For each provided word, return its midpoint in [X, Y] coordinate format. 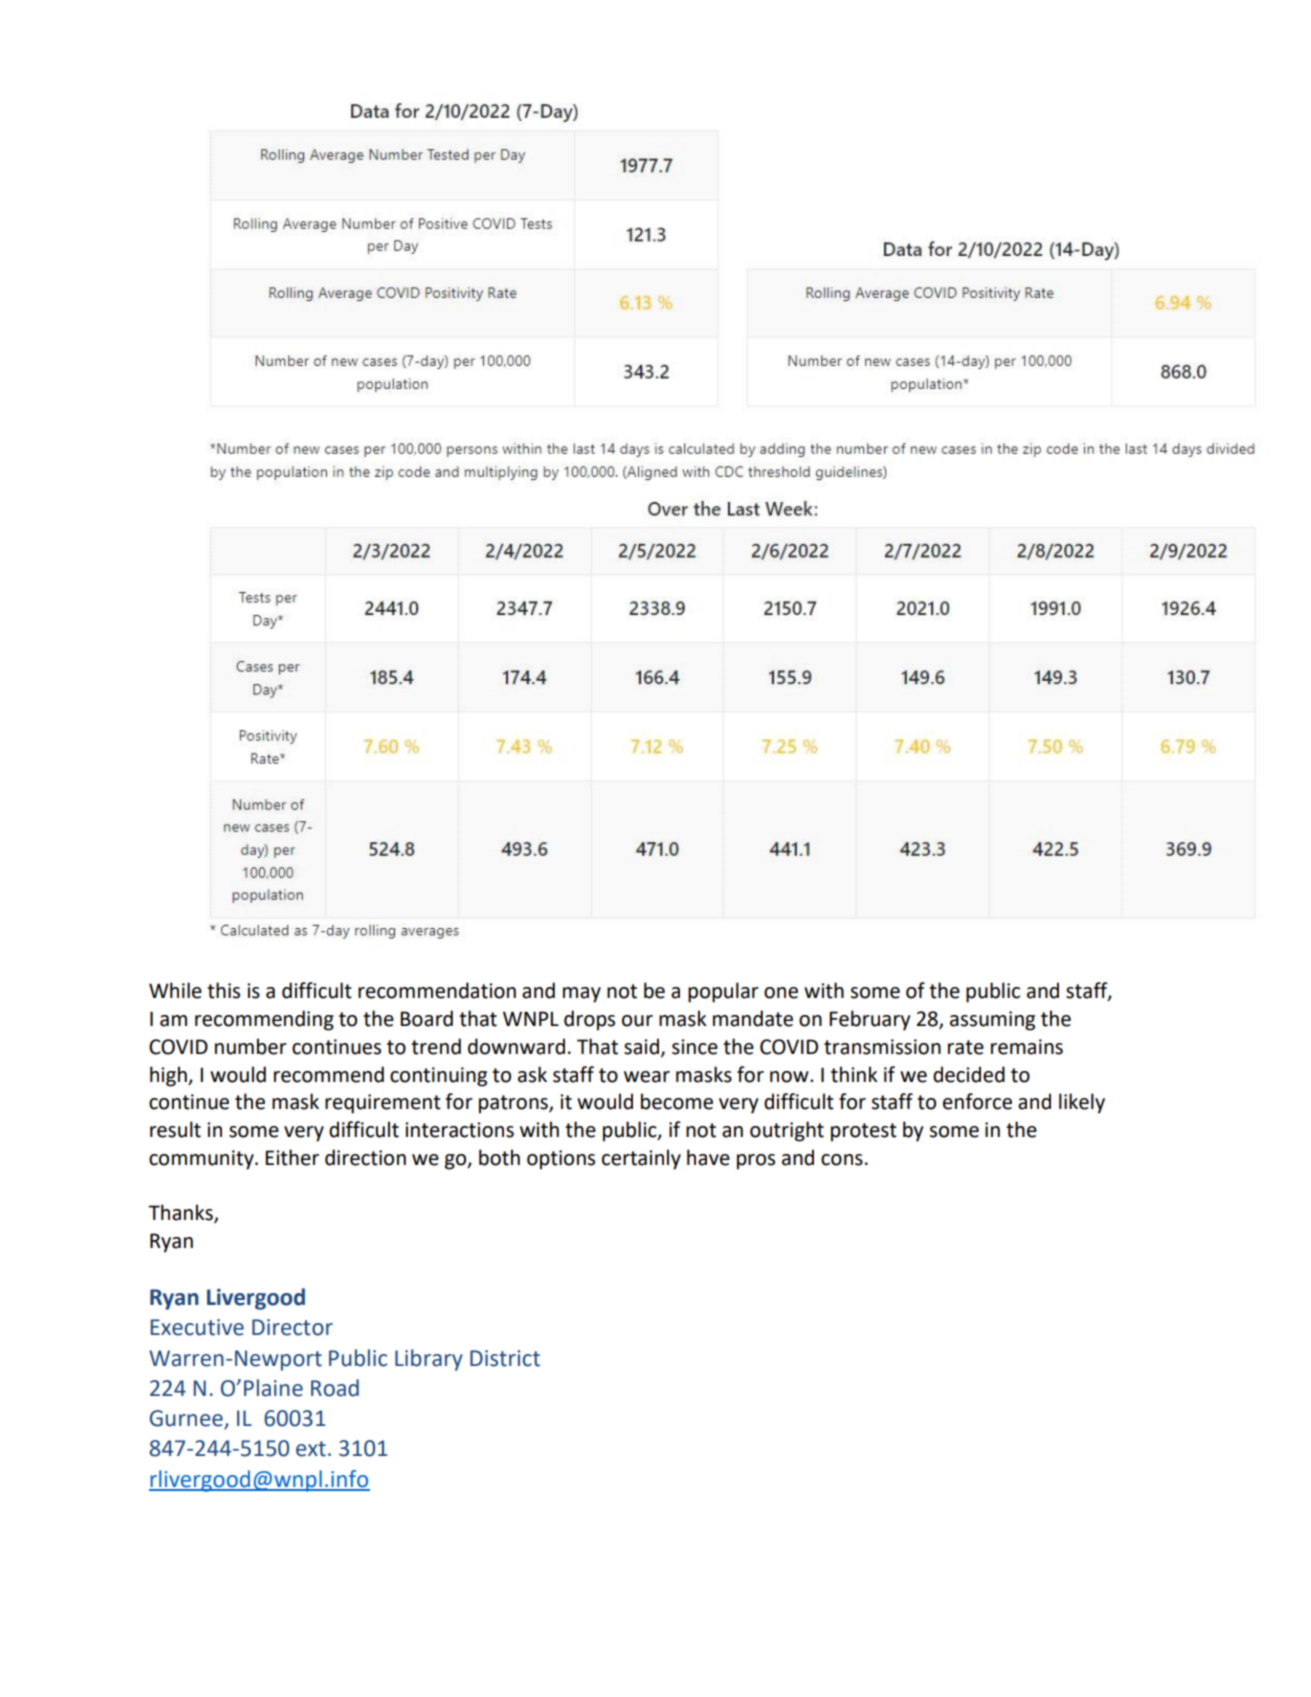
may [582, 995]
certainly [641, 1159]
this [223, 990]
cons [842, 1160]
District [505, 1358]
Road [335, 1388]
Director [292, 1327]
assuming [992, 1021]
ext [311, 1449]
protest [864, 1132]
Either [292, 1157]
